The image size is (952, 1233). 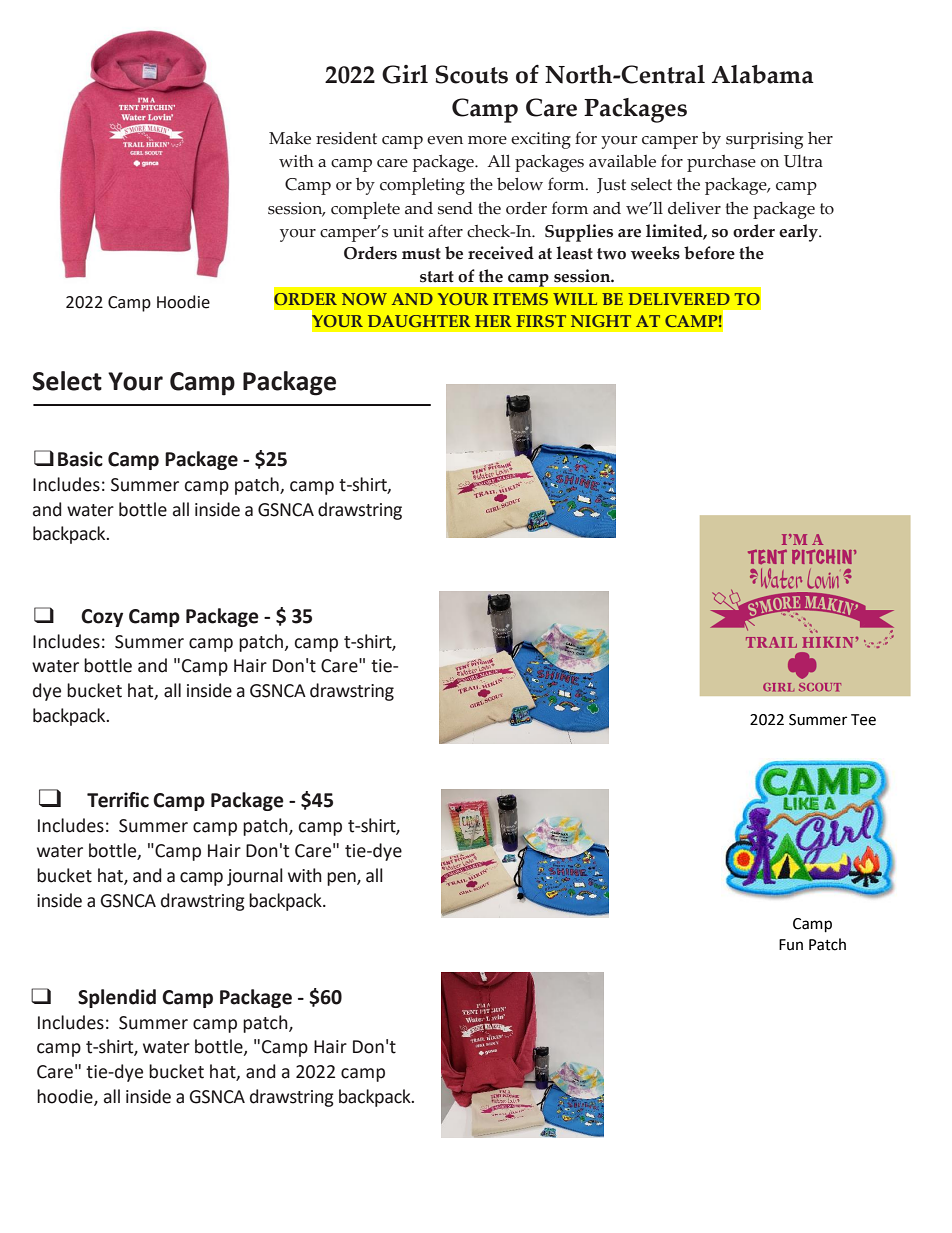 What do you see at coordinates (342, 879) in the document?
I see `pen` at bounding box center [342, 879].
